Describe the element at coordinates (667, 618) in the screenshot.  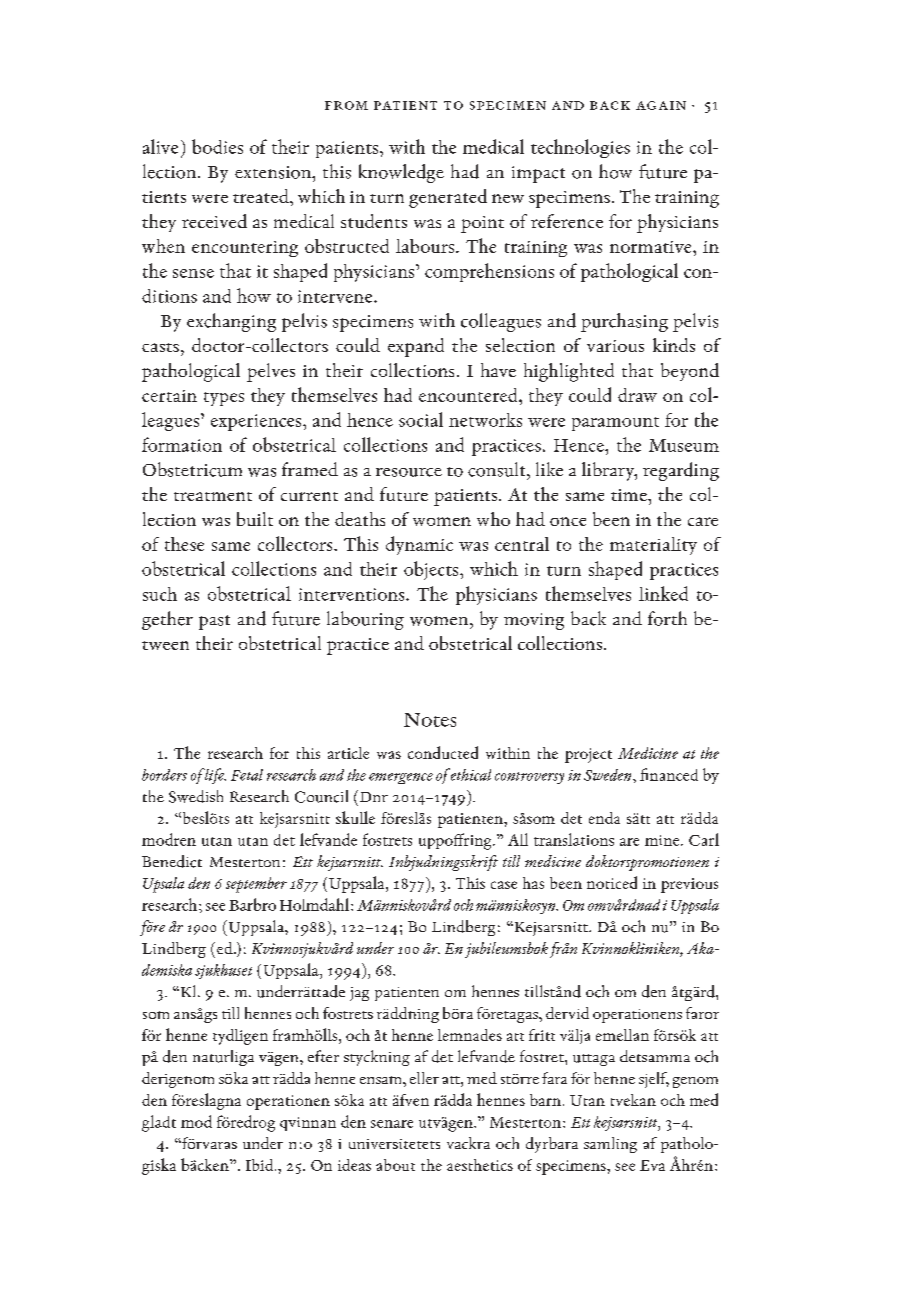
I see `forth` at that location.
